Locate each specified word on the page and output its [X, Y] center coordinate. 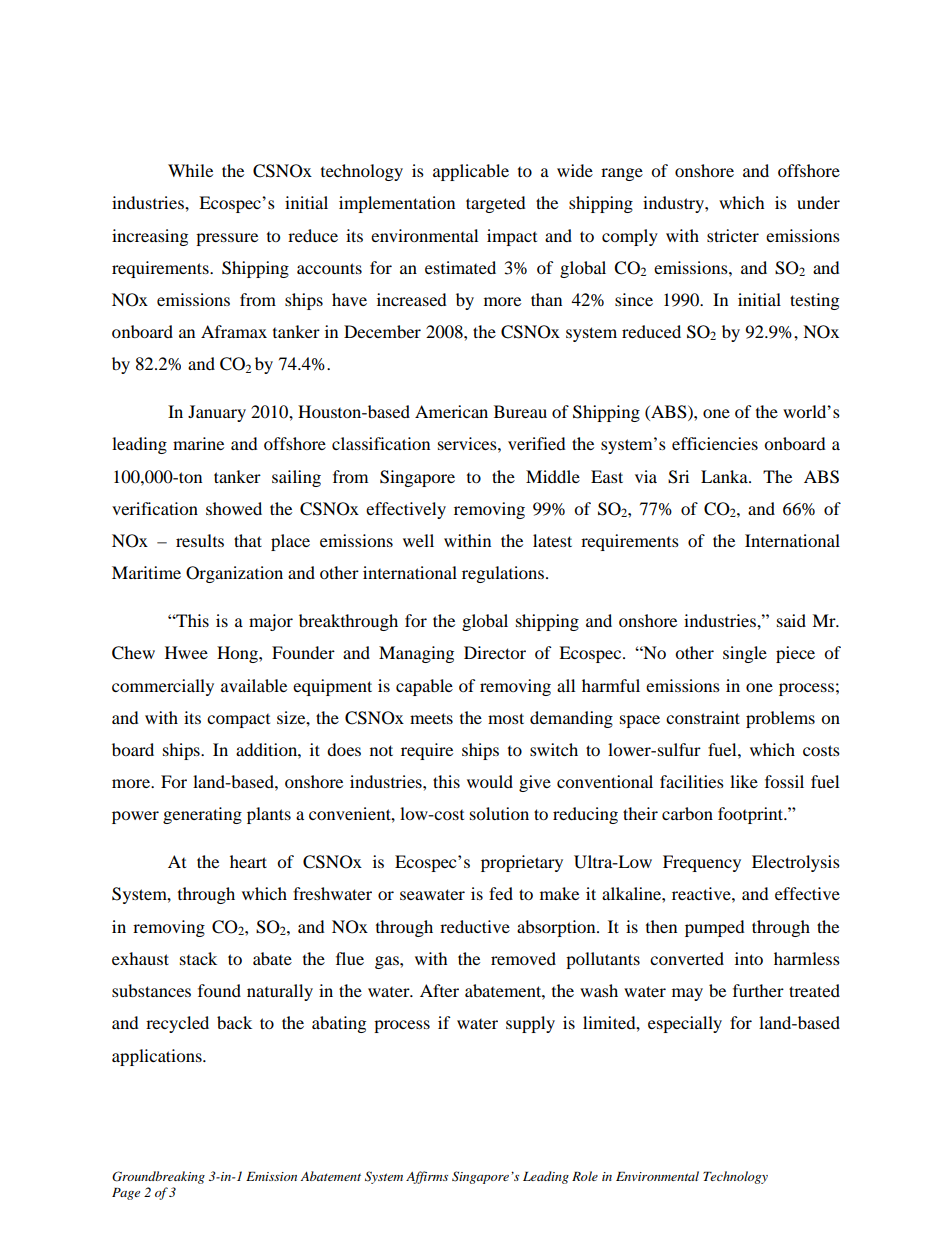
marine [198, 443]
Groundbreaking [158, 1177]
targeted [496, 204]
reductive [475, 926]
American [451, 411]
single [745, 654]
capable [424, 687]
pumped [715, 928]
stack [198, 958]
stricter [733, 235]
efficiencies [715, 443]
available [254, 685]
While [190, 170]
